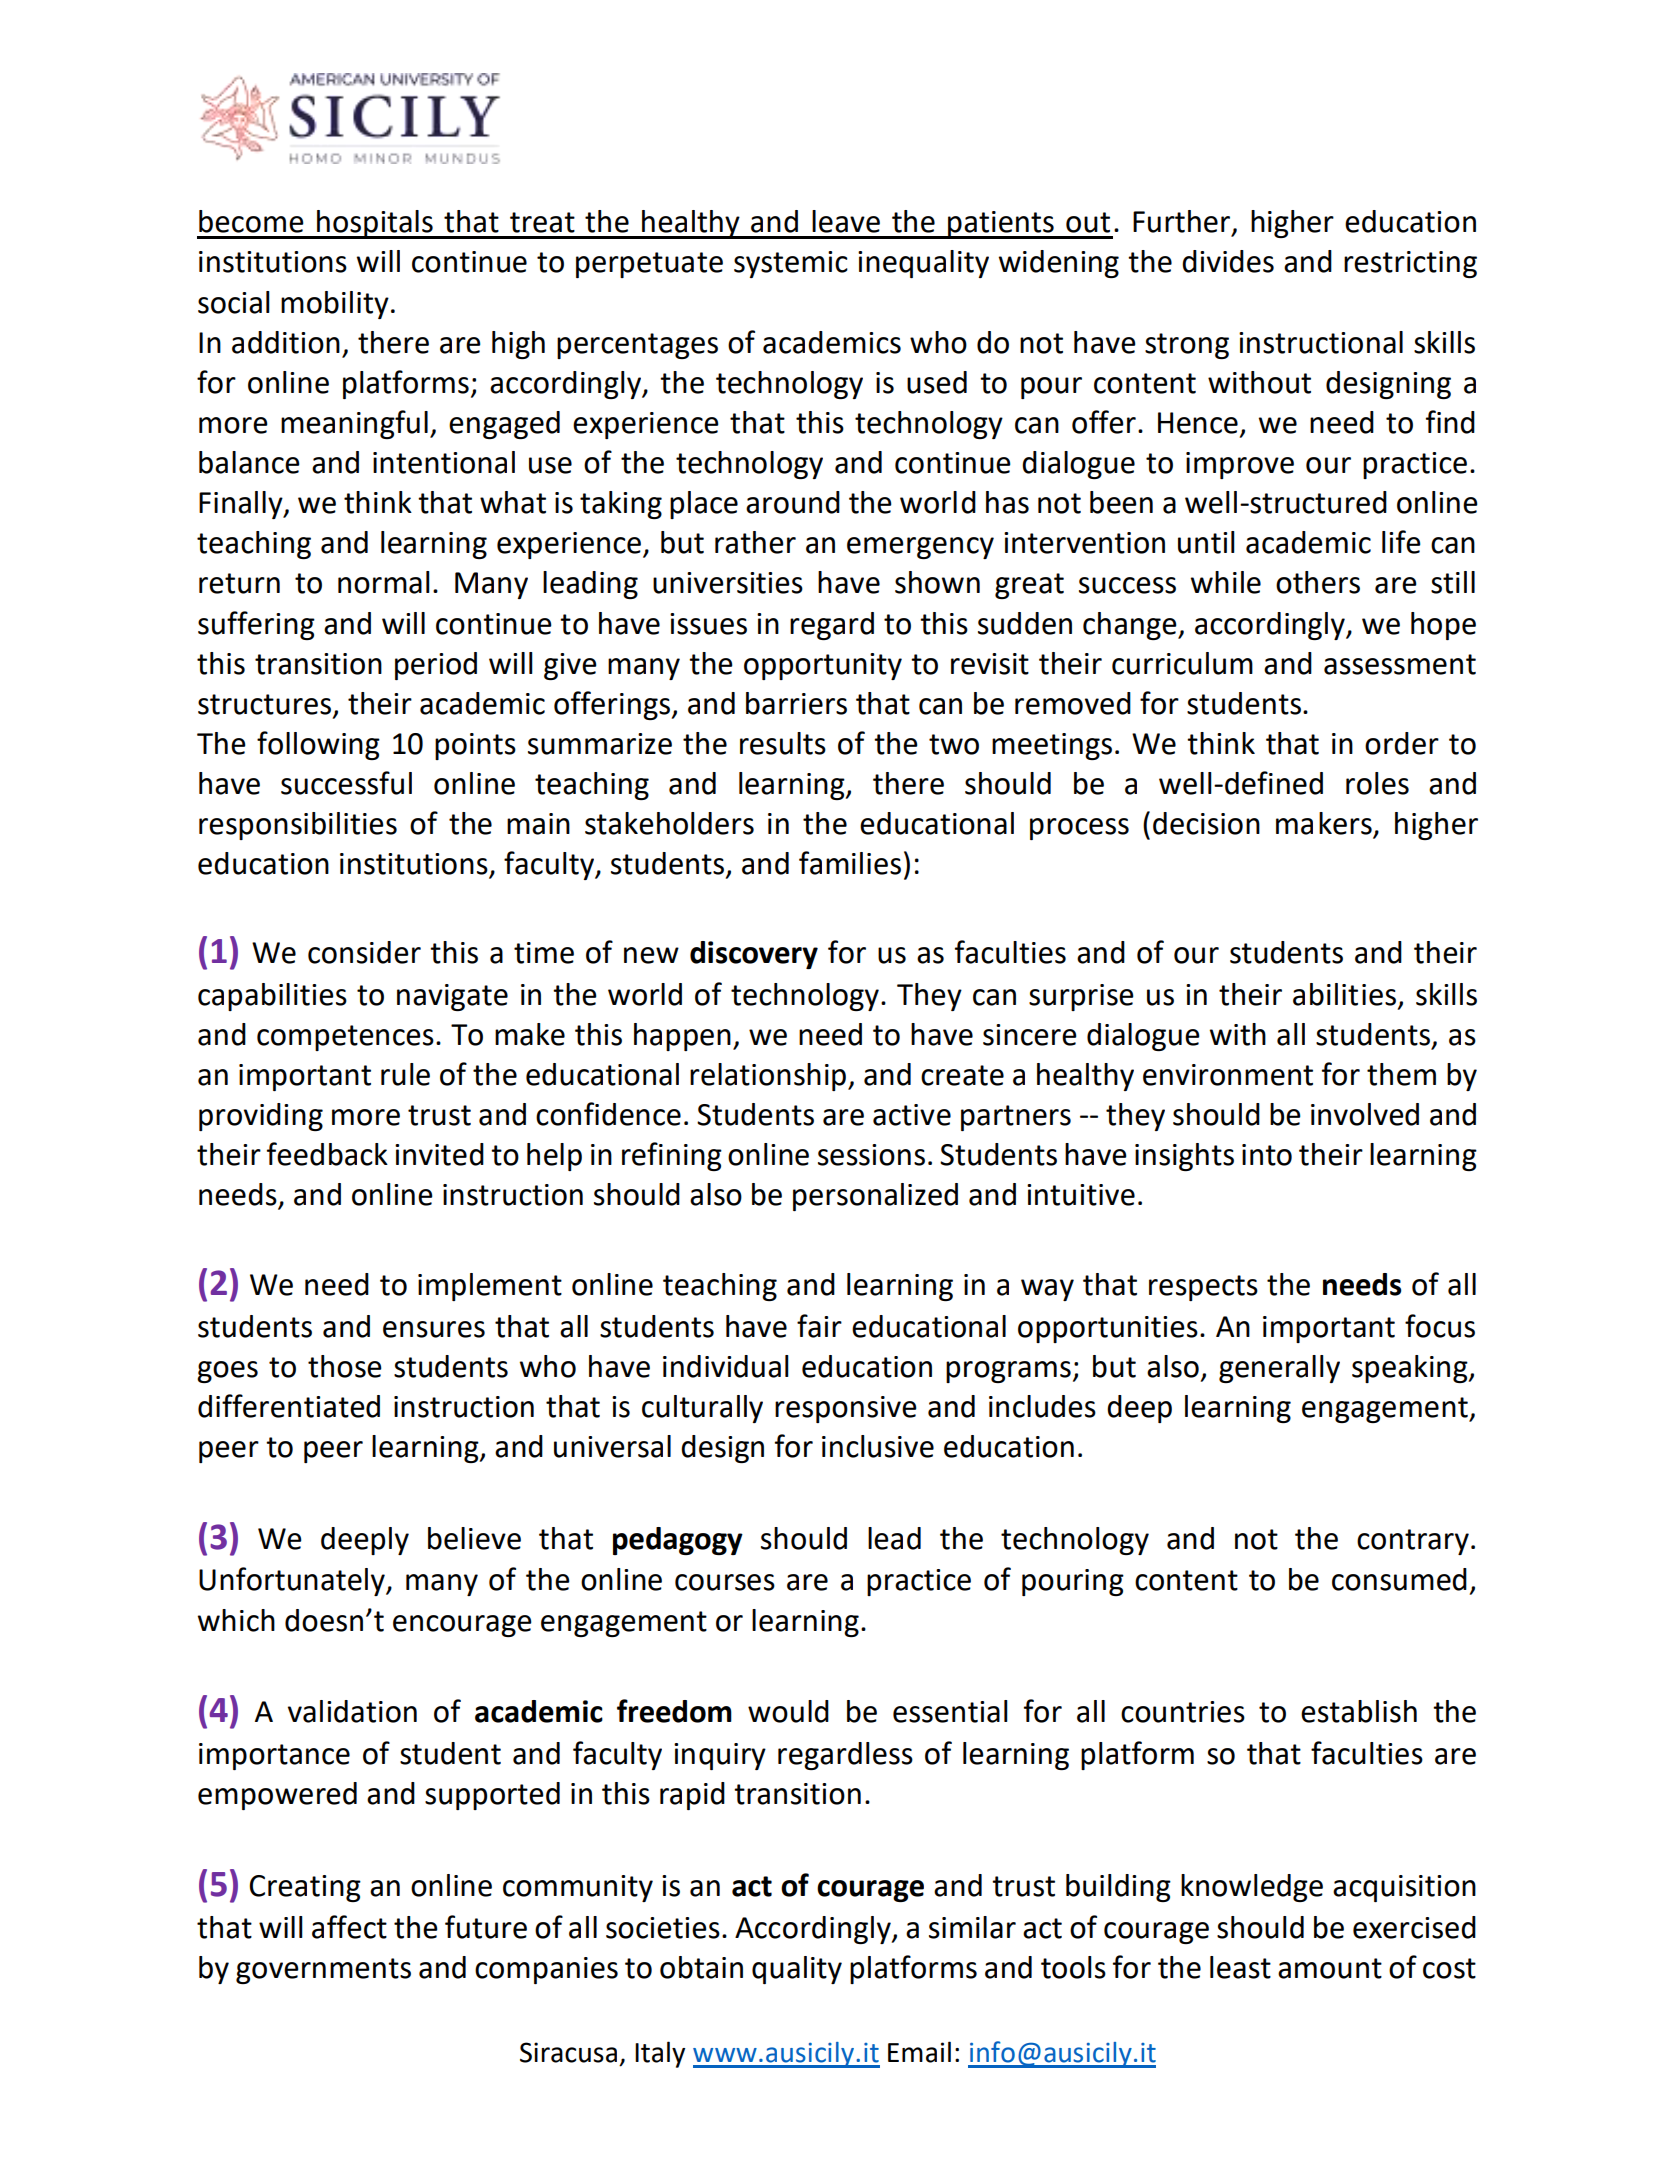 This document has height=2168, width=1675. Describe the element at coordinates (850, 863) in the document. I see `families` at that location.
